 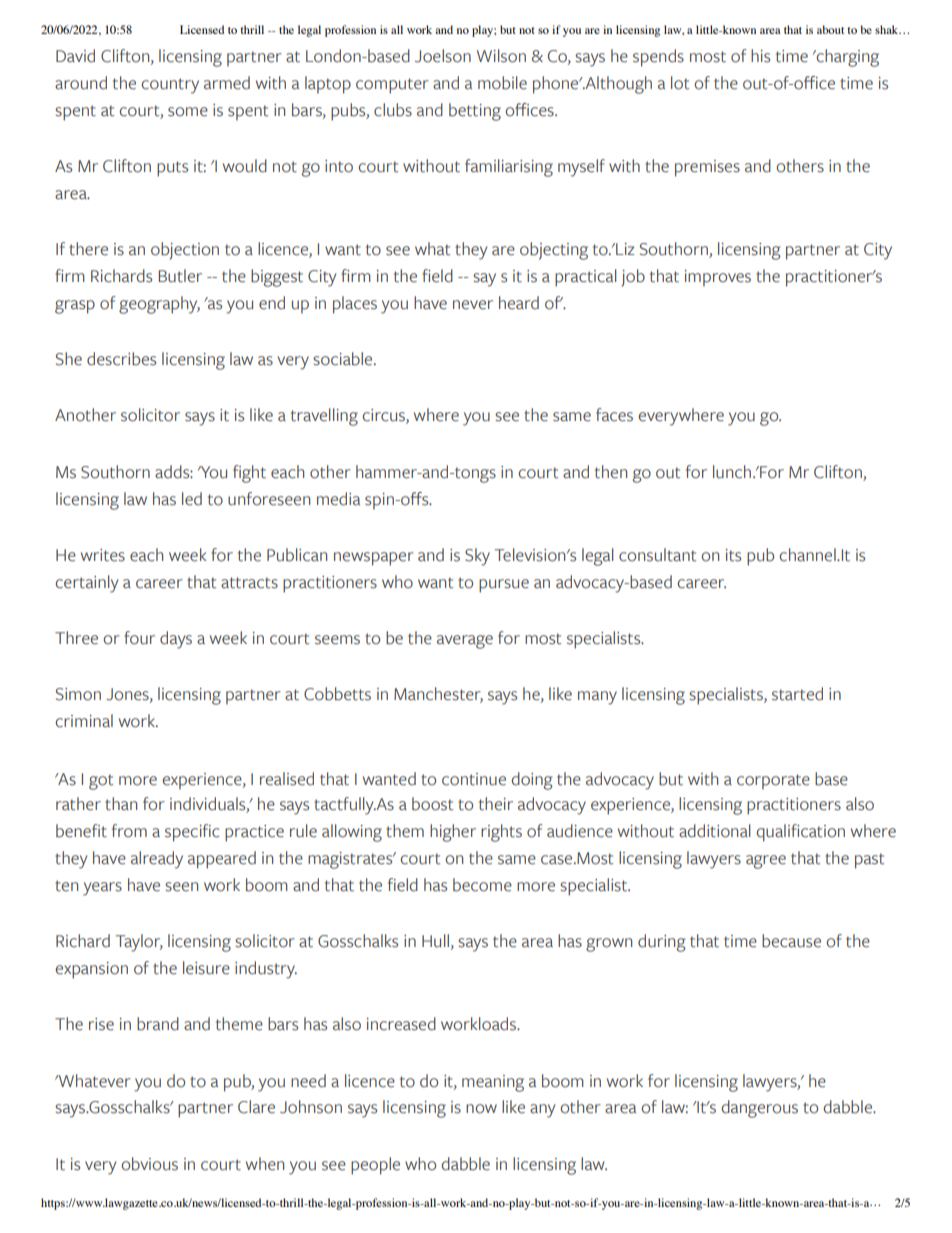 What do you see at coordinates (759, 1109) in the screenshot?
I see `dangerous` at bounding box center [759, 1109].
